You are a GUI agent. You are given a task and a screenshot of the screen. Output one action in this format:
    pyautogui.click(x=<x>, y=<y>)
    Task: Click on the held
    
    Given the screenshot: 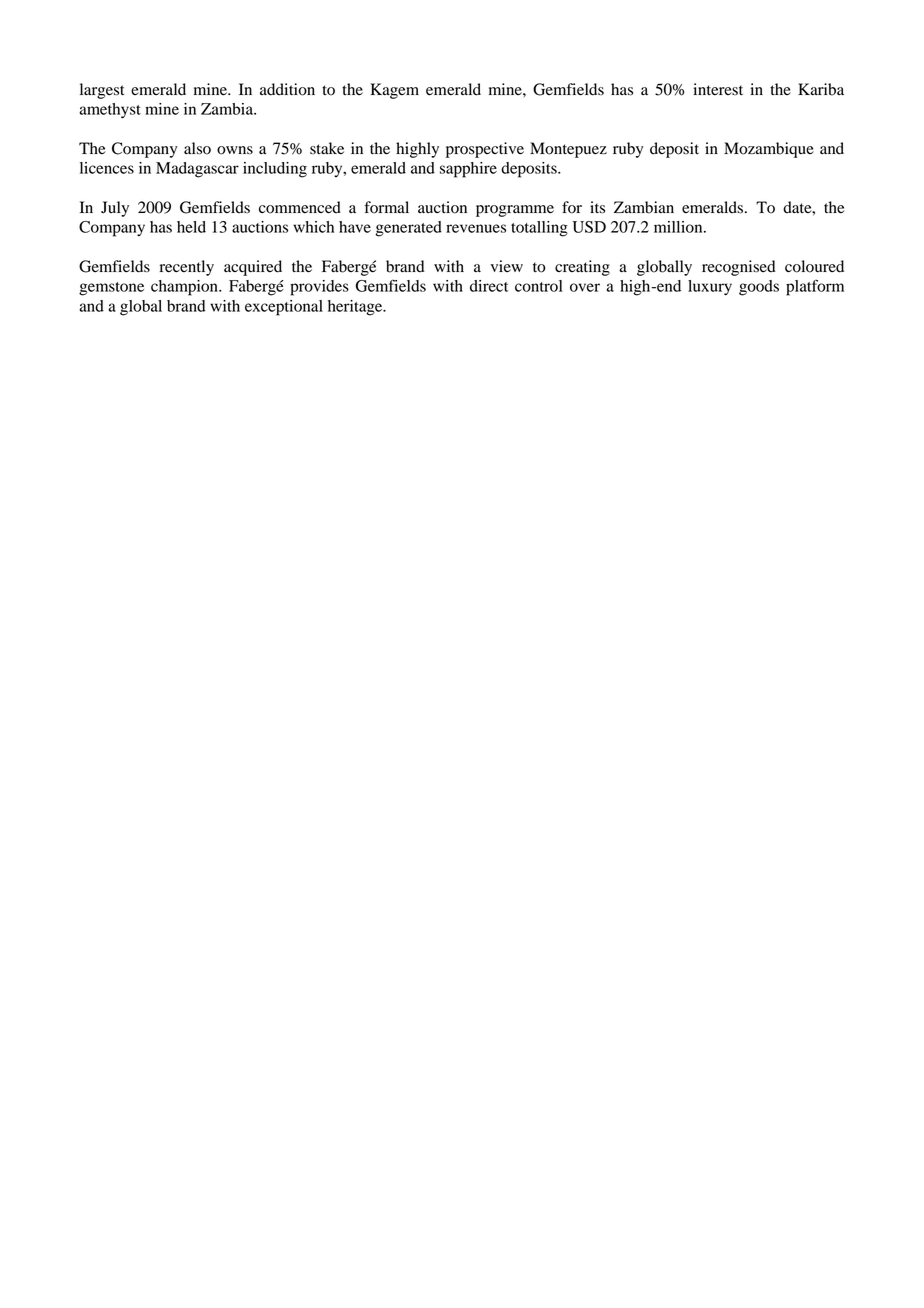 What is the action you would take?
    pyautogui.click(x=191, y=227)
